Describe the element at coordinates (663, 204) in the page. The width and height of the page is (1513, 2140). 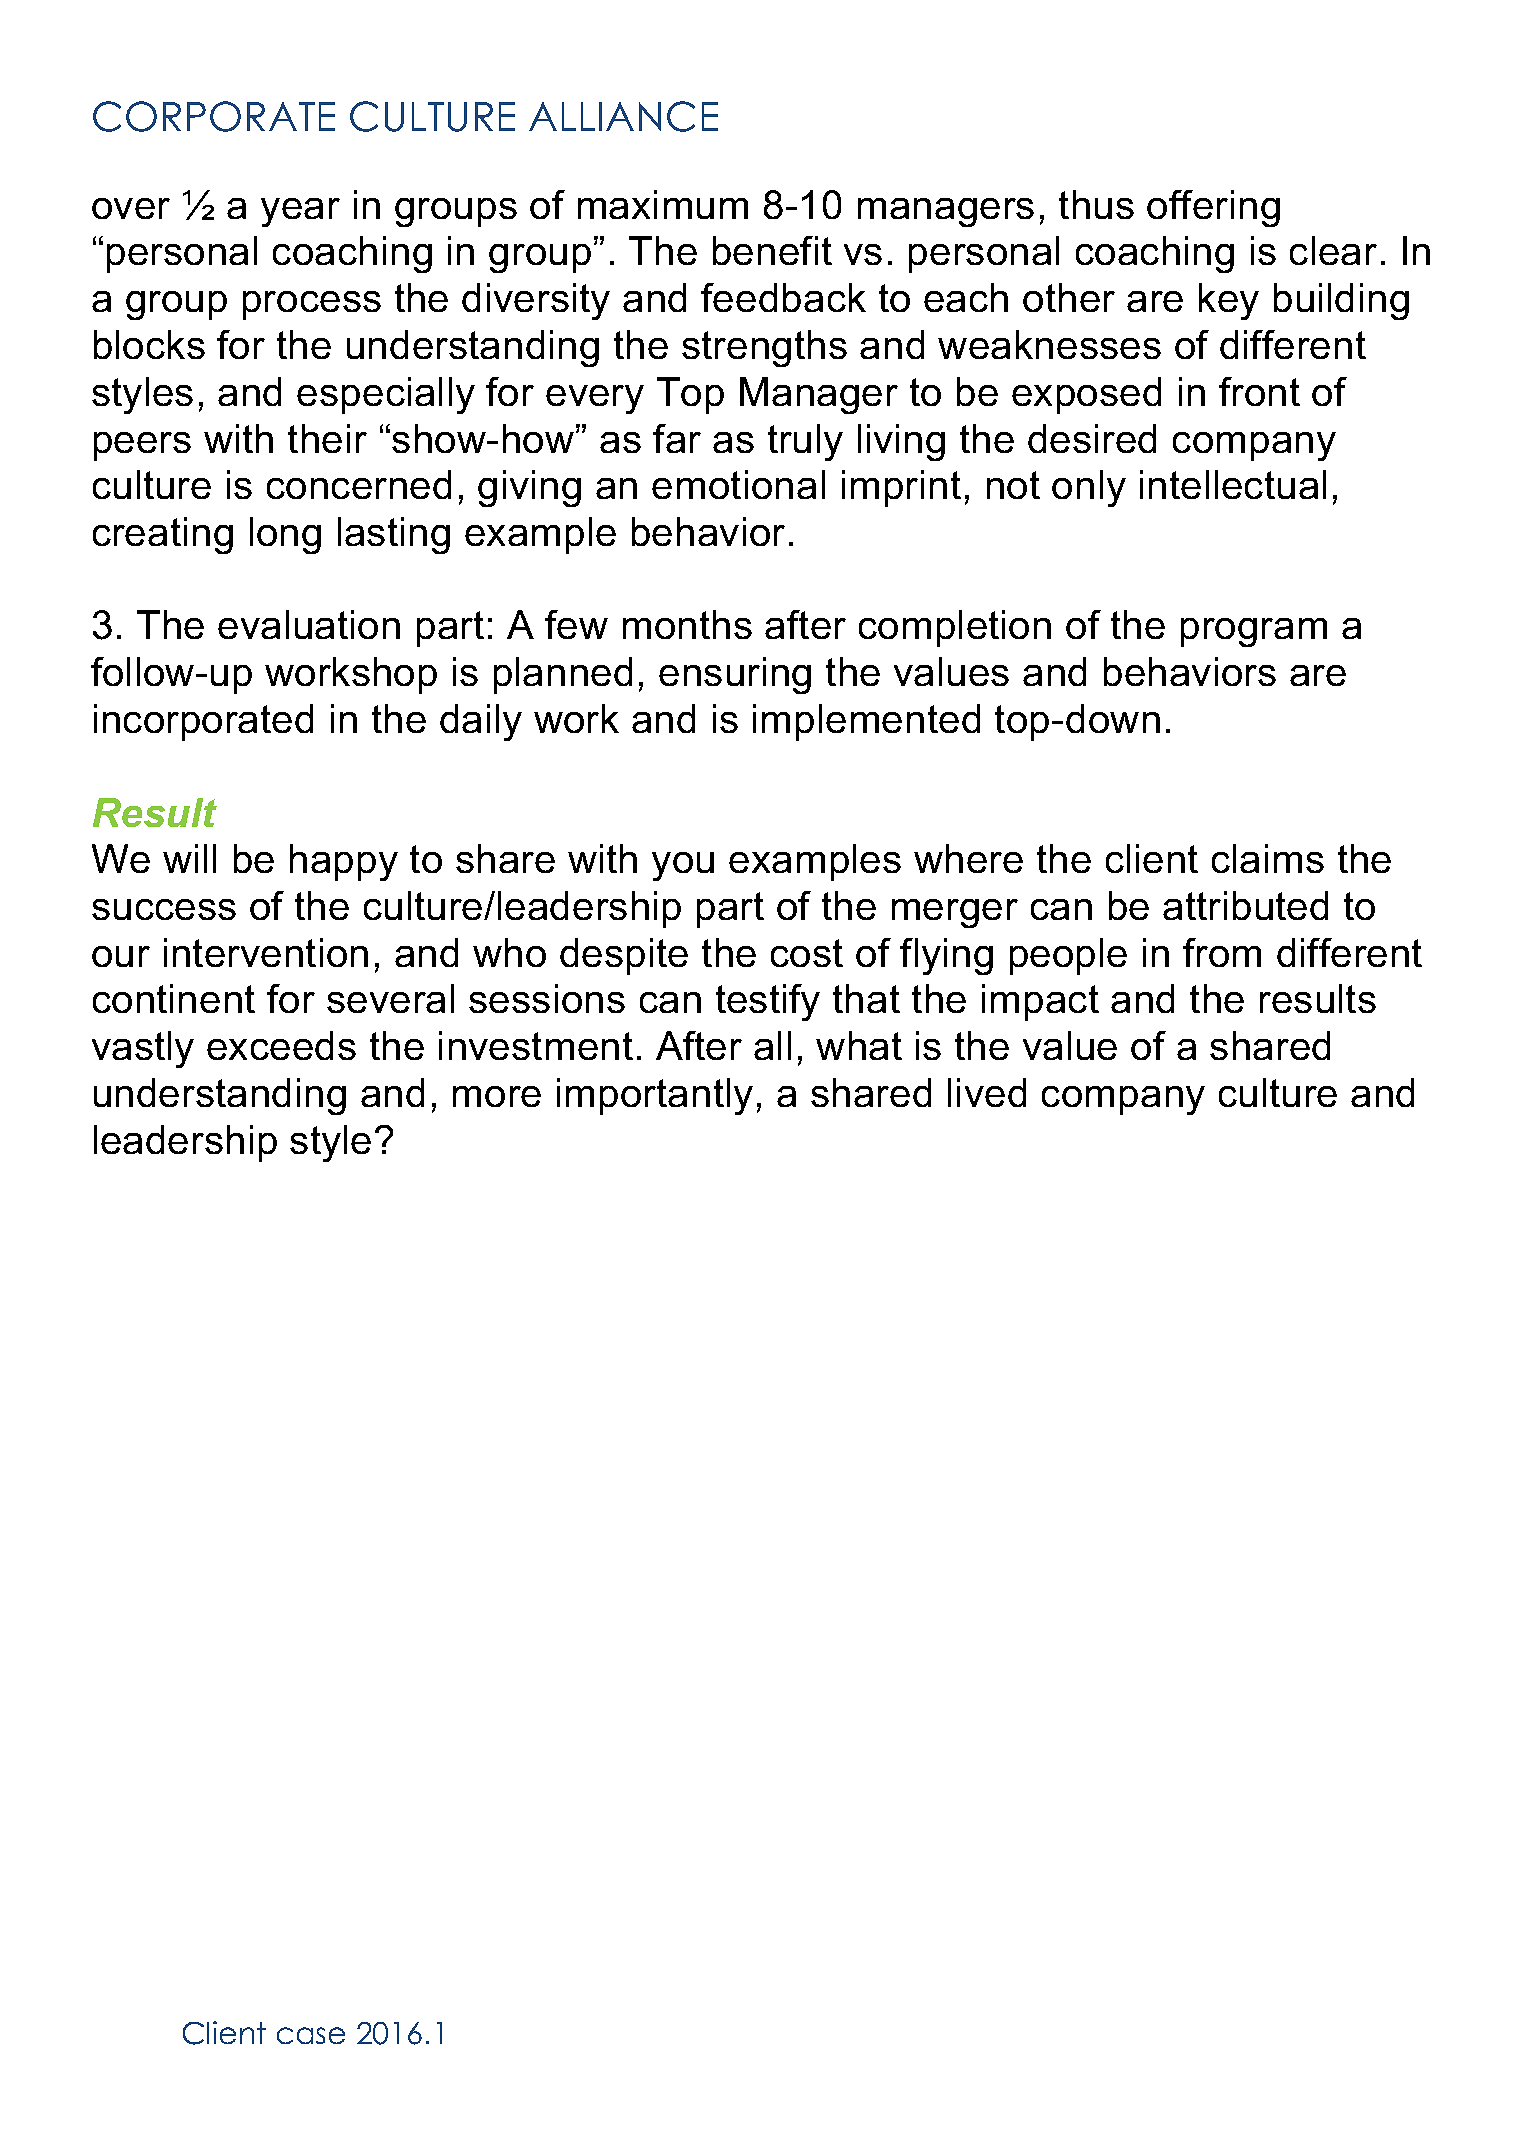
I see `maximum` at that location.
